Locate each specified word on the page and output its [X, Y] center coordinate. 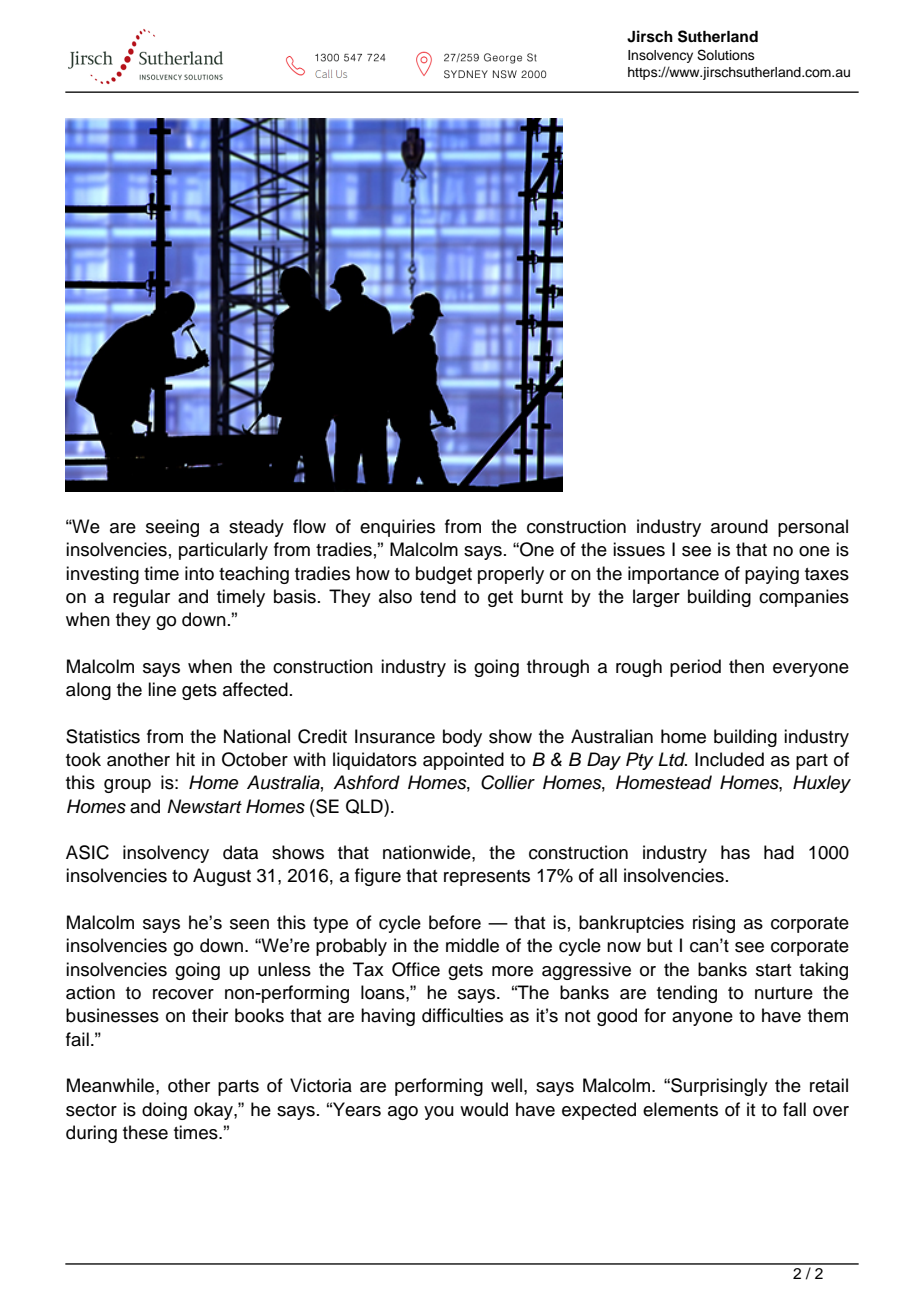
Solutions [726, 55]
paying [772, 575]
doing [164, 1111]
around [739, 526]
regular [141, 598]
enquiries [397, 528]
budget [444, 575]
